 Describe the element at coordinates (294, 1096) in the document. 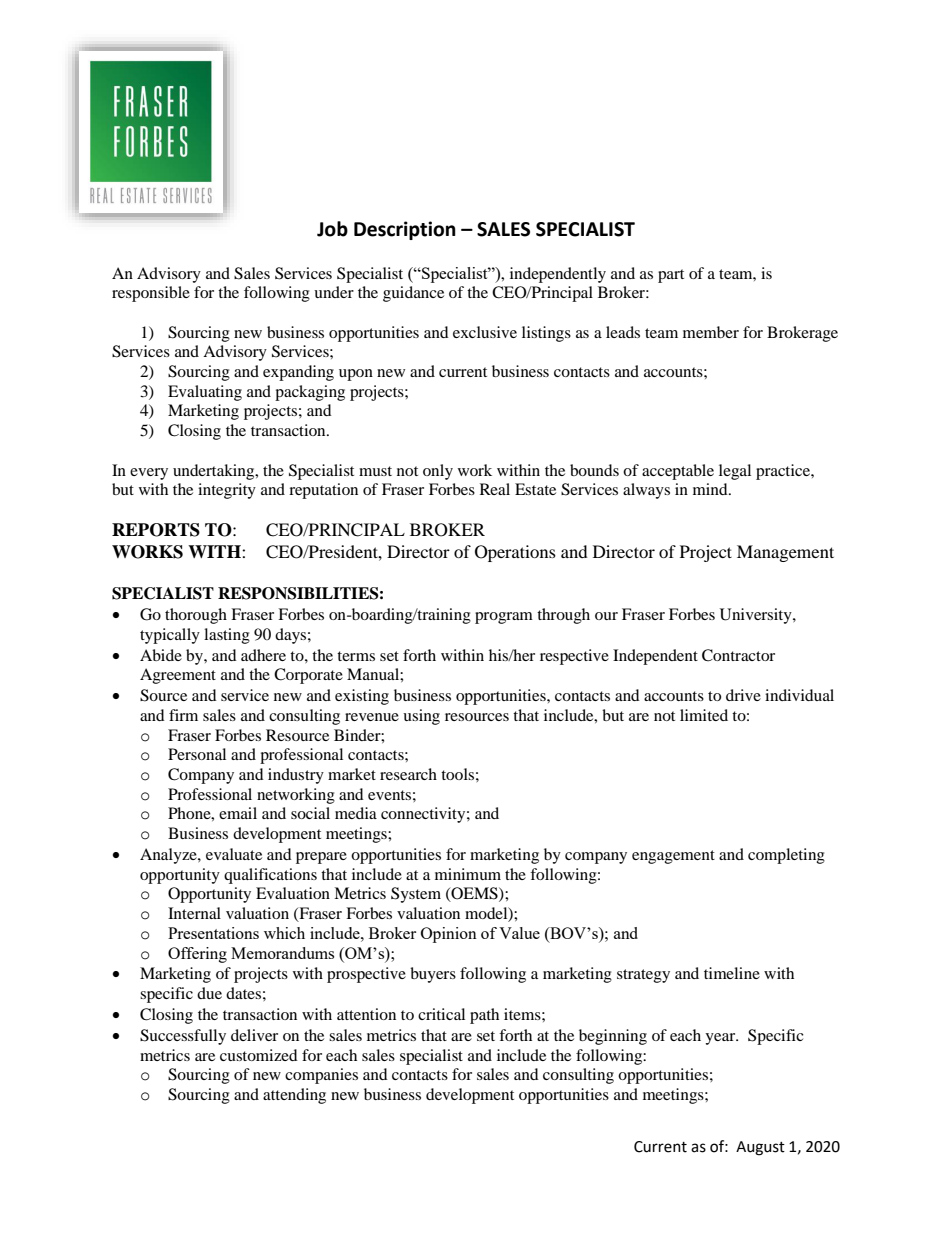

I see `attending` at that location.
